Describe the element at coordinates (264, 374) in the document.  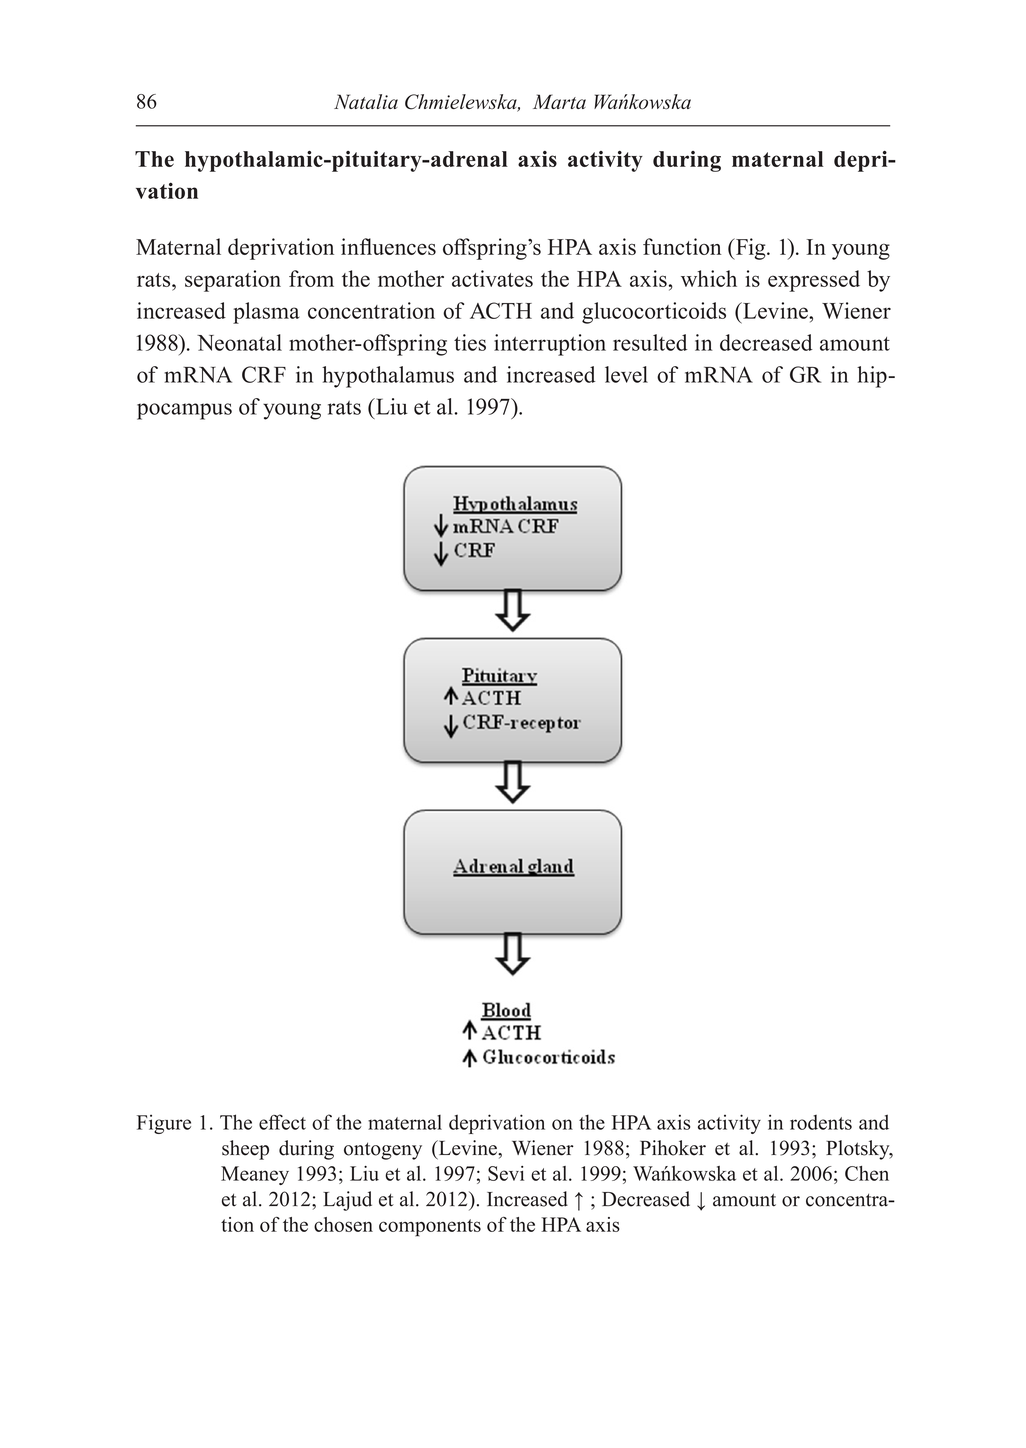
I see `CRF` at that location.
